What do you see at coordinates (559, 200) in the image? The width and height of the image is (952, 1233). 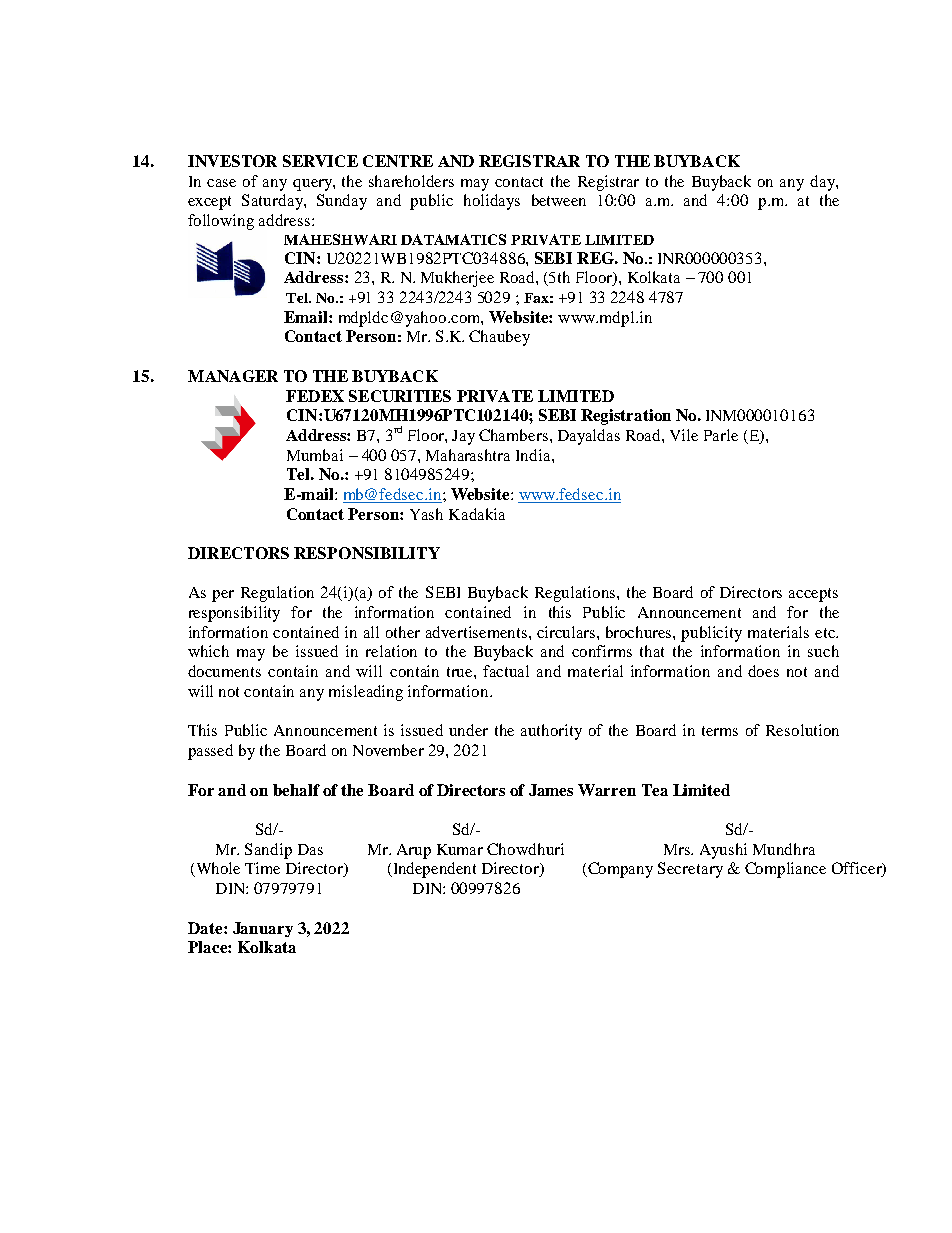 I see `between` at bounding box center [559, 200].
